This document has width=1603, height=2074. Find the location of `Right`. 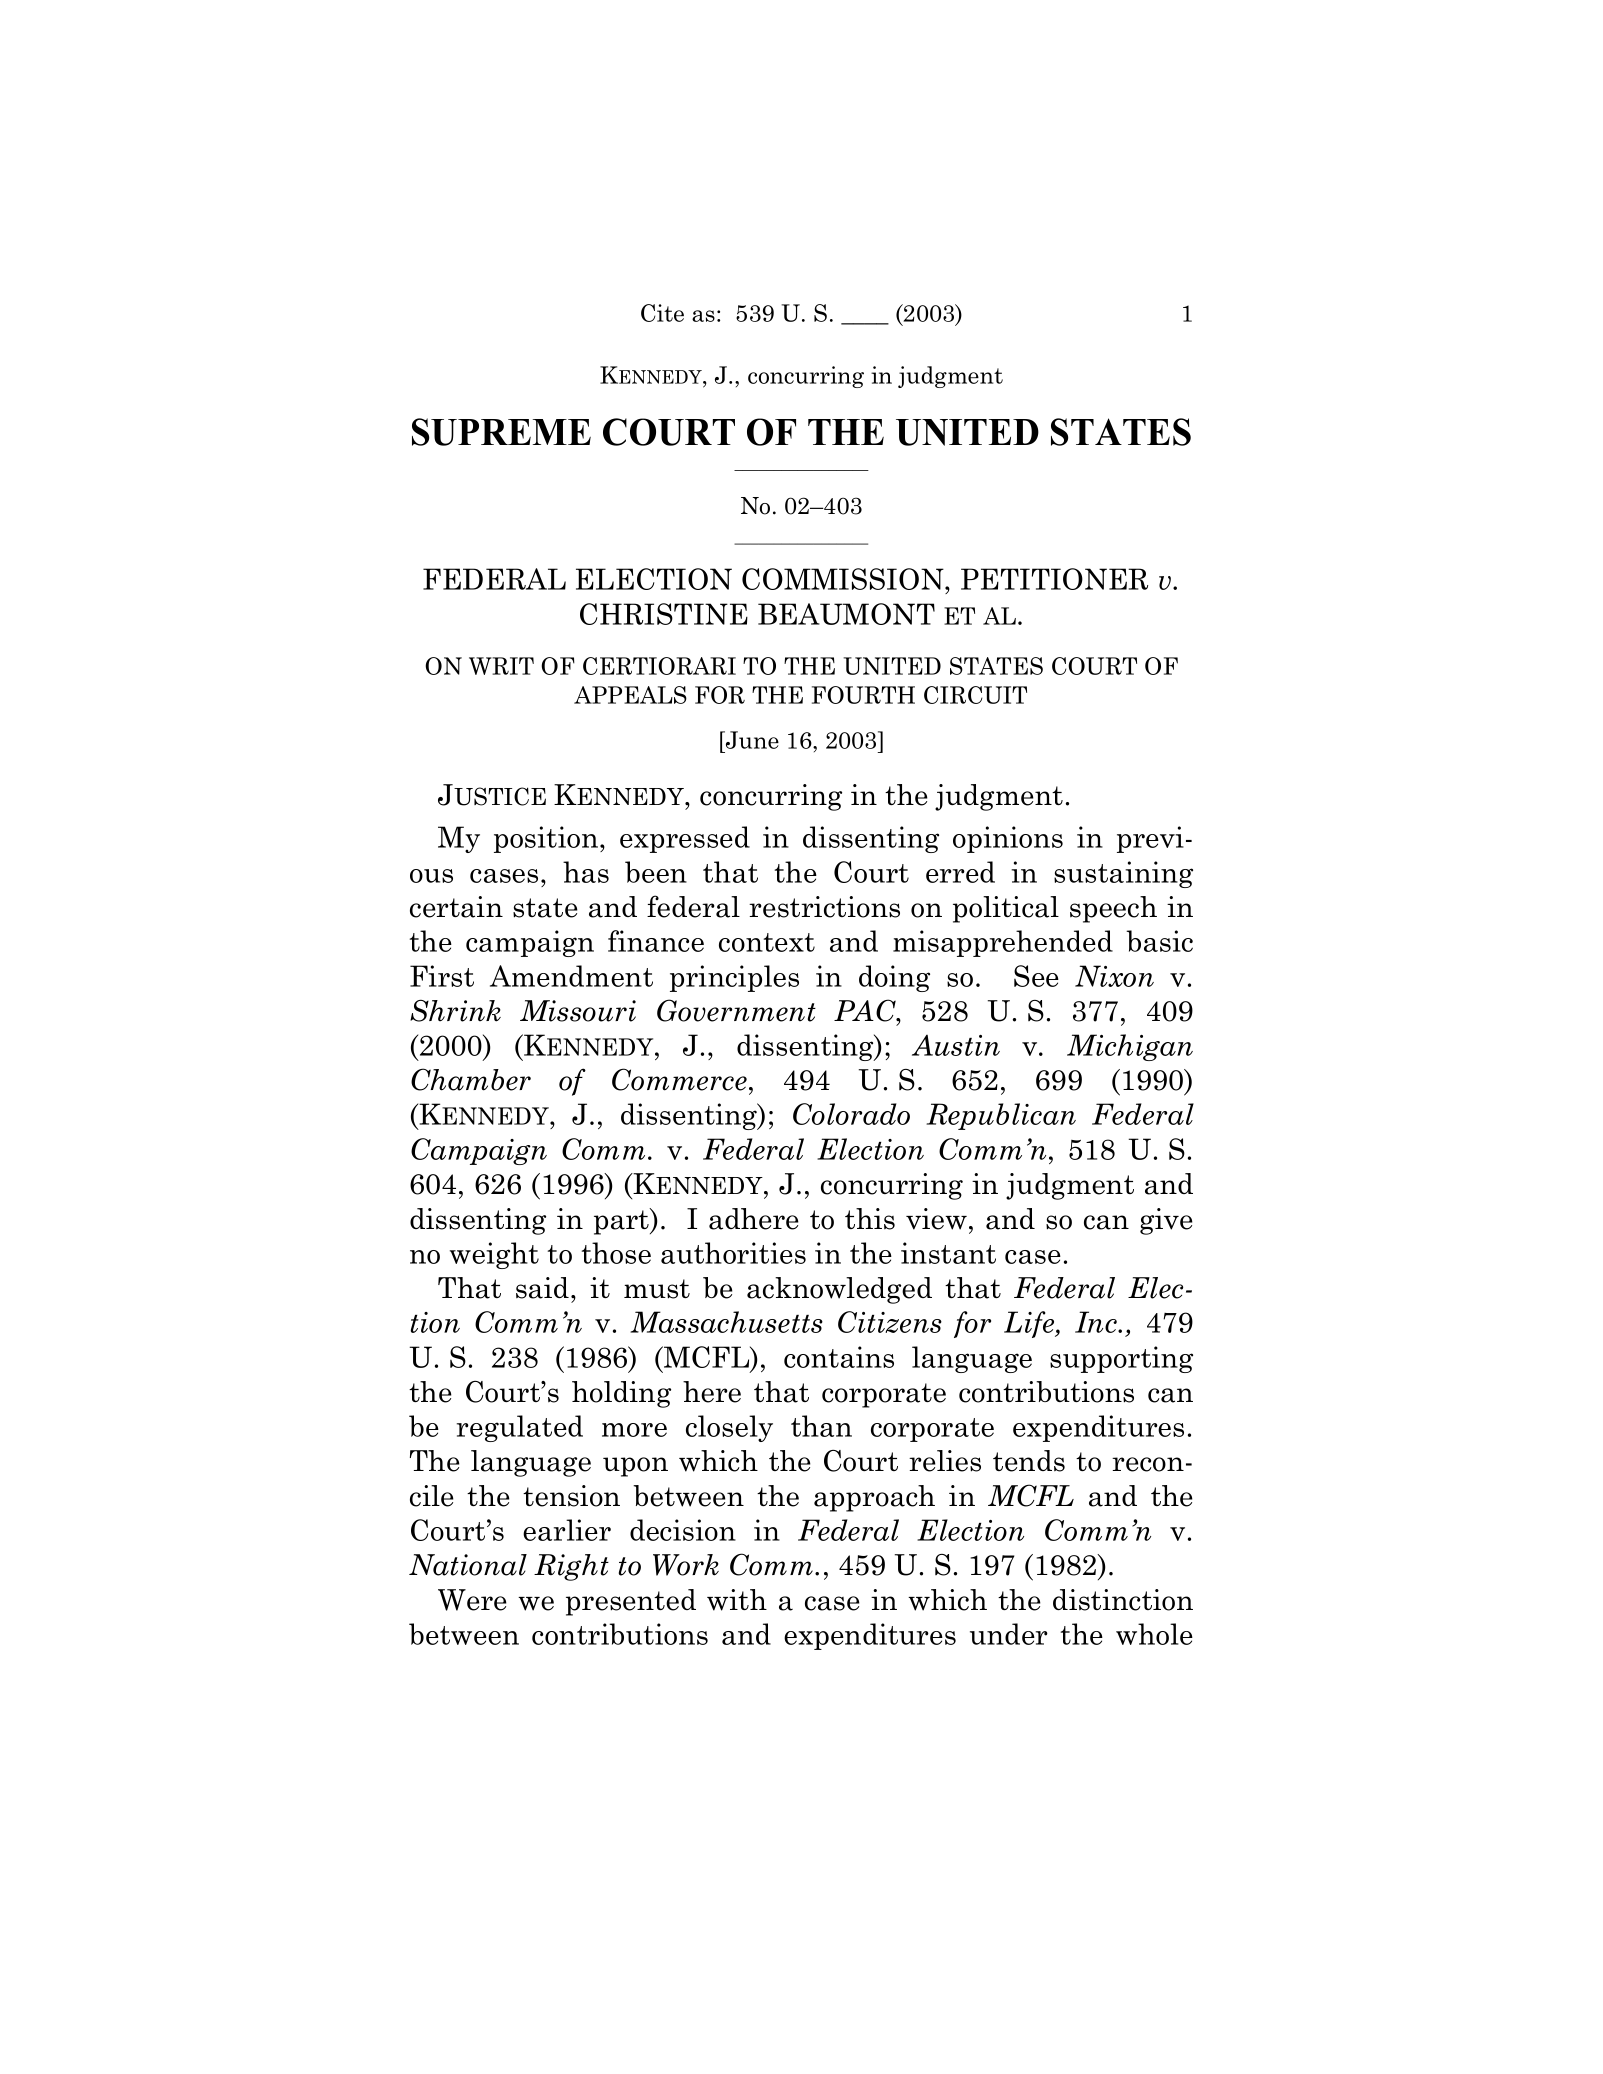

Right is located at coordinates (571, 1567).
